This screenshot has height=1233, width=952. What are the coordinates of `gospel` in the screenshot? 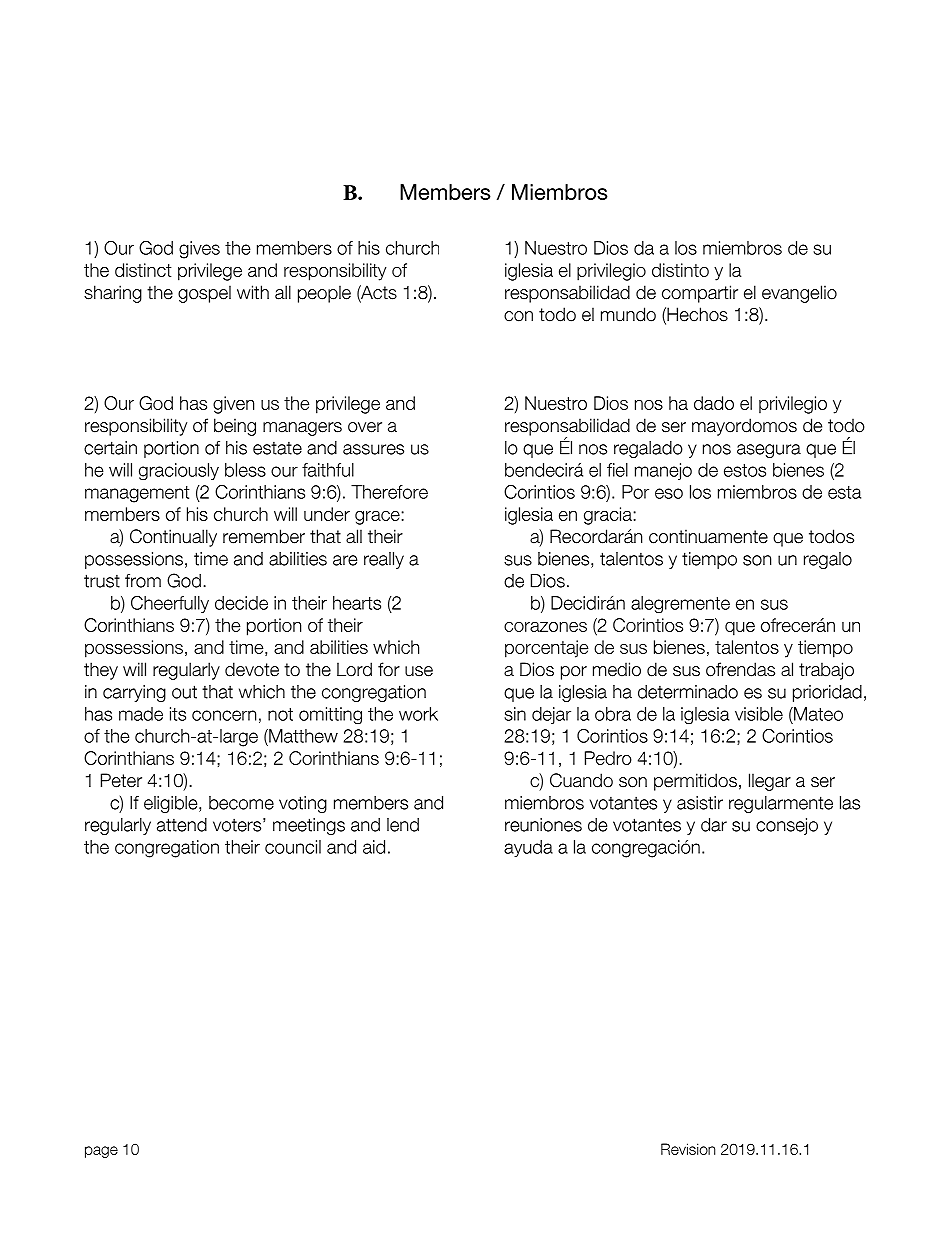 It's located at (204, 294).
